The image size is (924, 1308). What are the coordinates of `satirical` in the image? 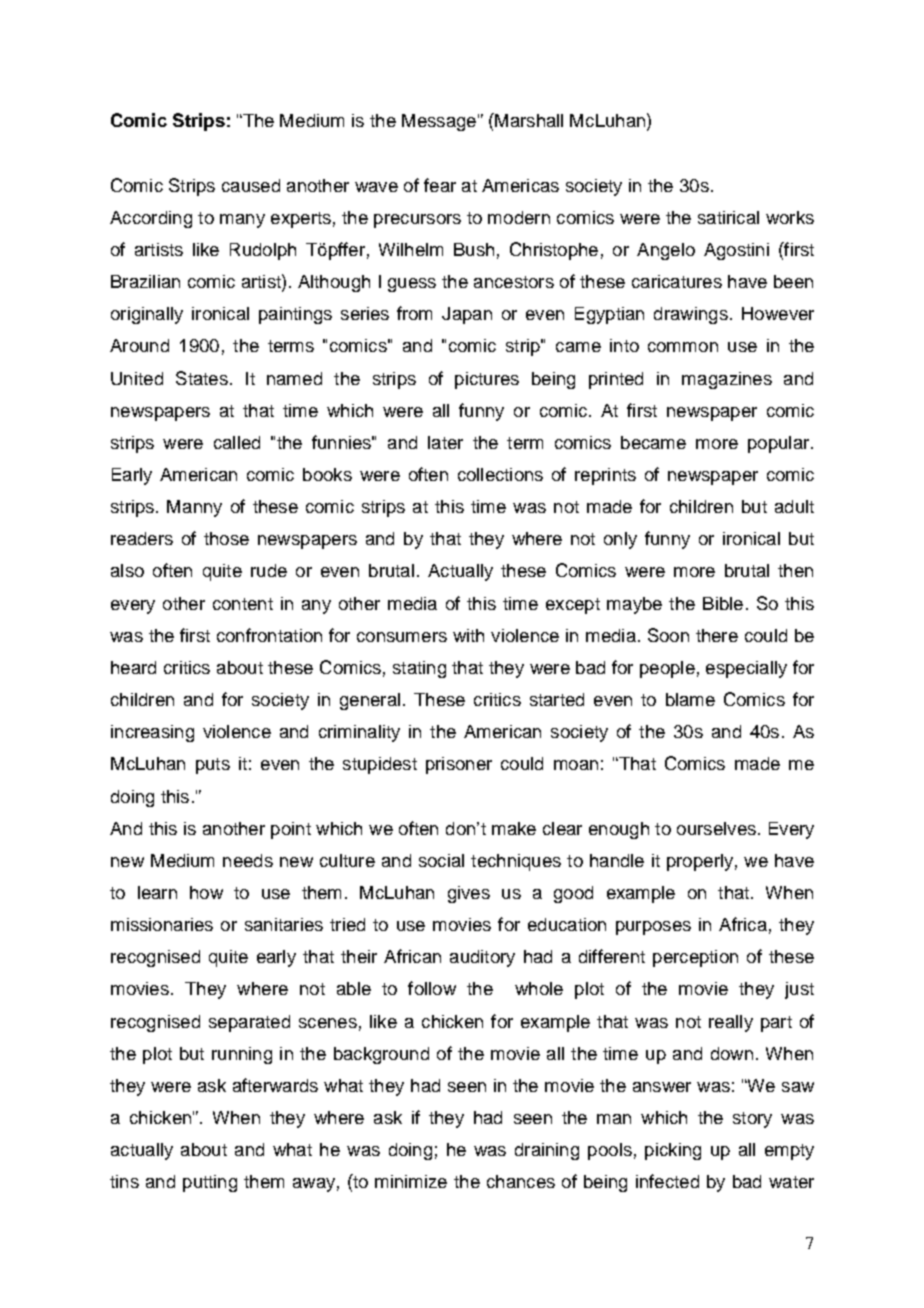 It's located at (728, 217).
